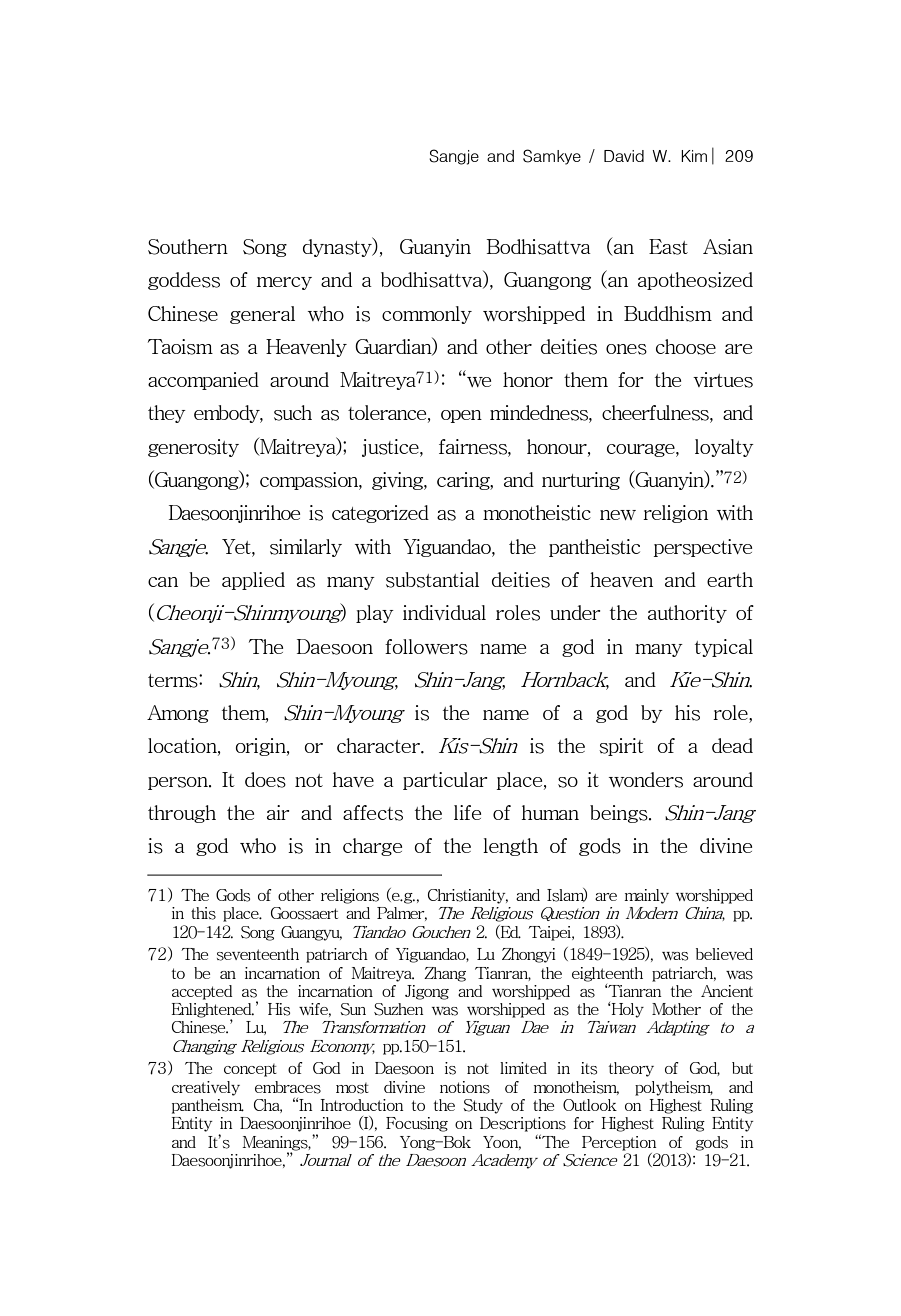 The image size is (901, 1316). I want to click on authority, so click(687, 614).
